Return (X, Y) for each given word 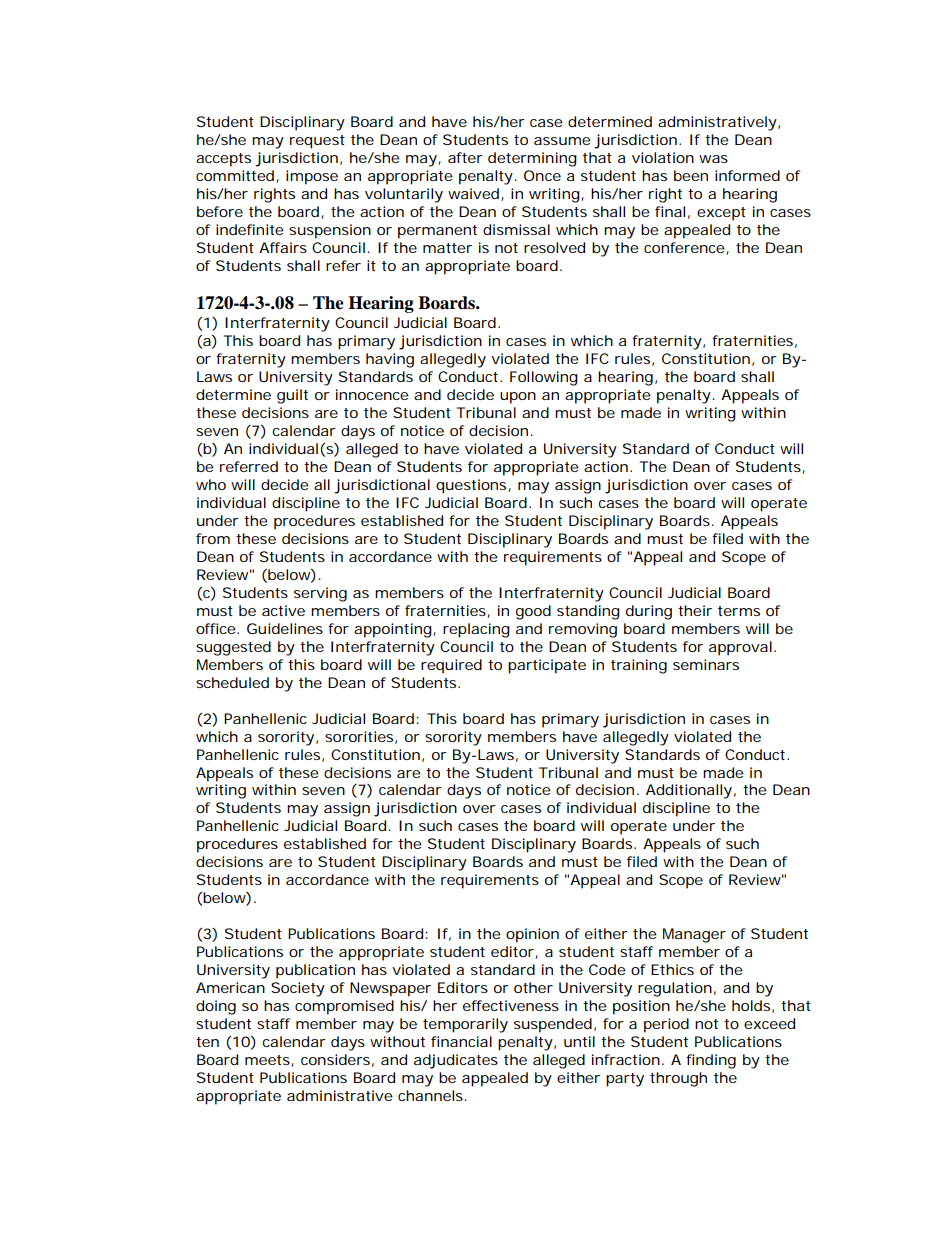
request (317, 142)
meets (267, 1060)
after (465, 157)
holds (751, 1005)
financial (461, 1041)
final (670, 211)
